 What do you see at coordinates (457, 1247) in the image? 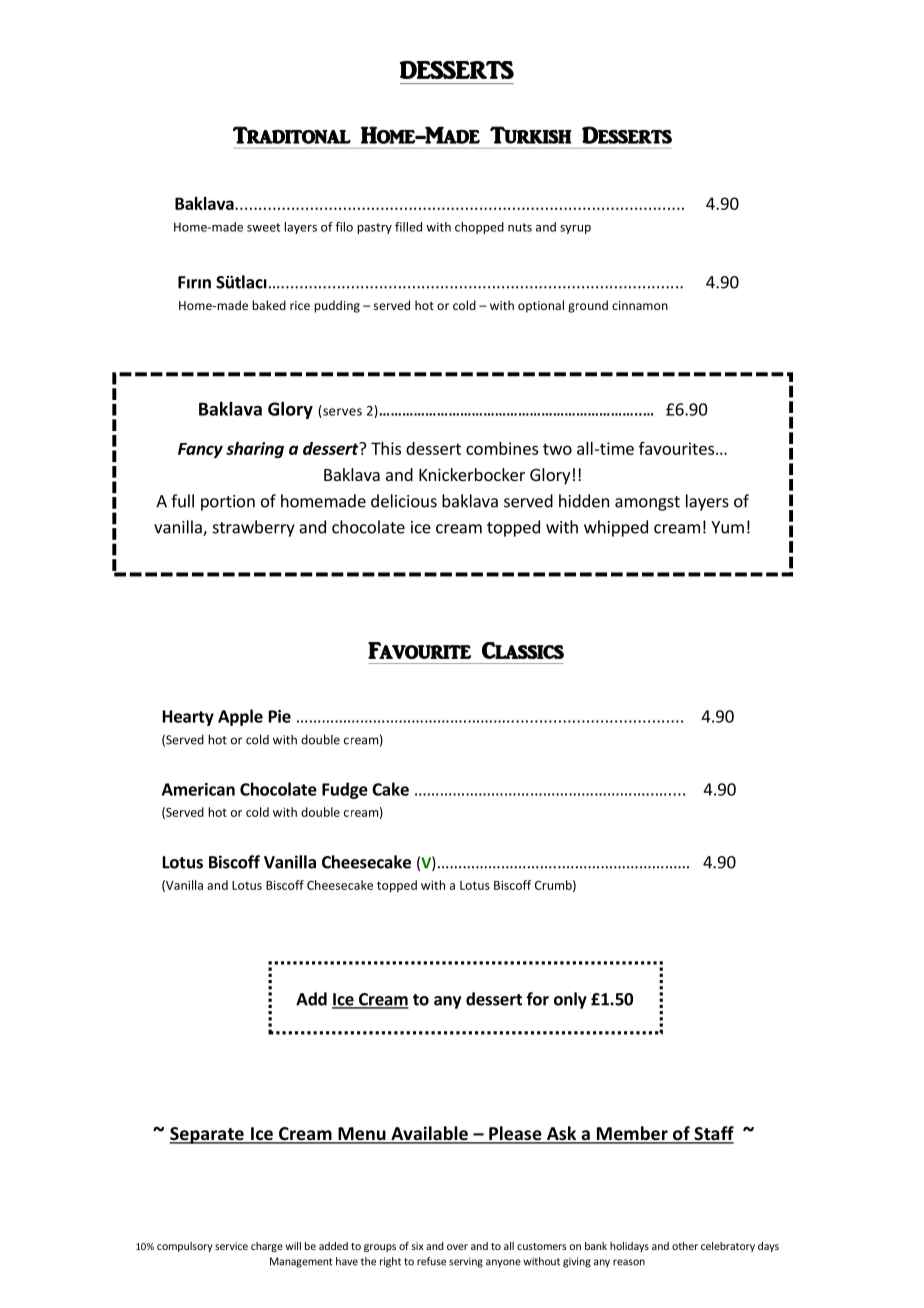
I see `over` at bounding box center [457, 1247].
